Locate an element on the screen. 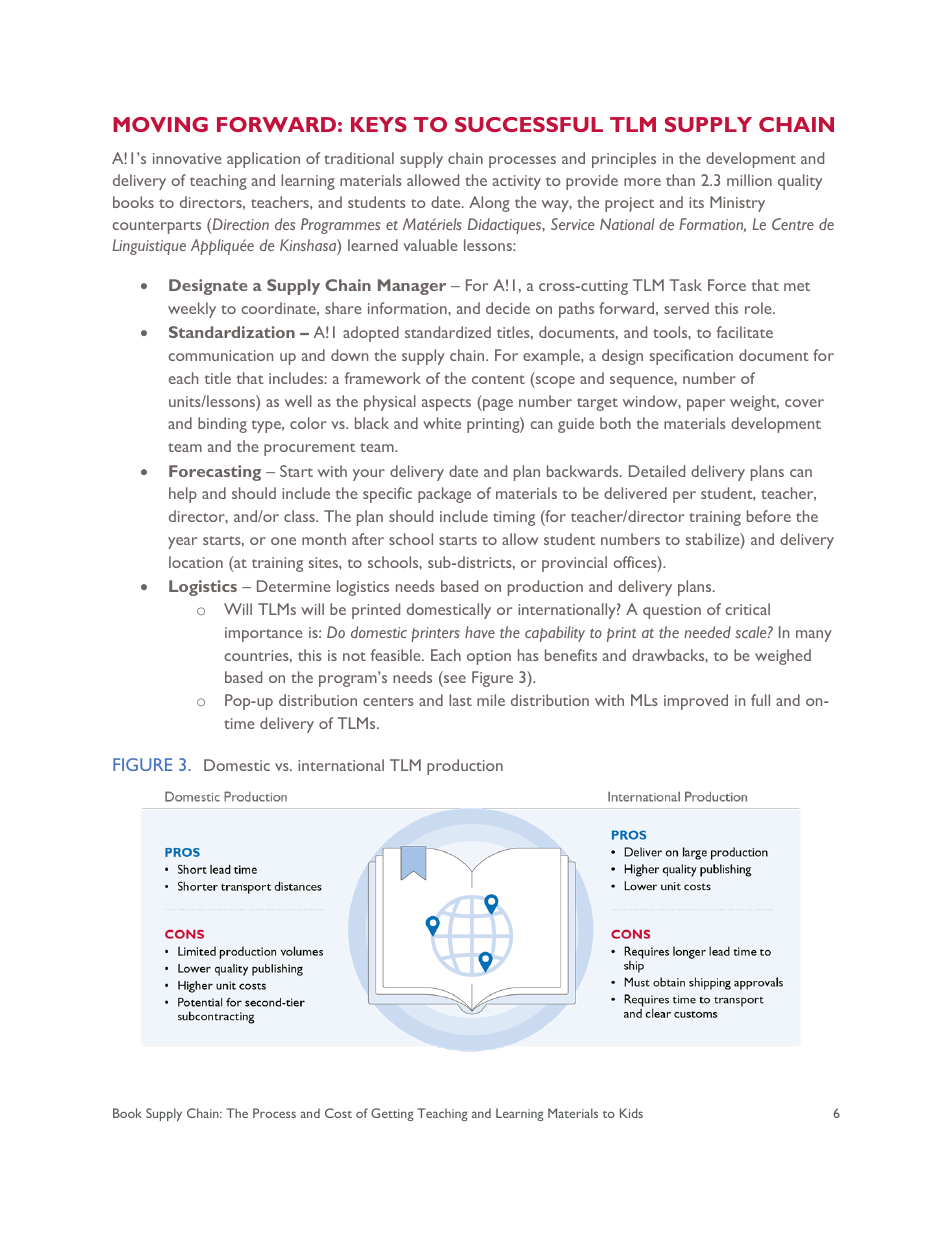 Image resolution: width=952 pixels, height=1233 pixels. before is located at coordinates (769, 516).
